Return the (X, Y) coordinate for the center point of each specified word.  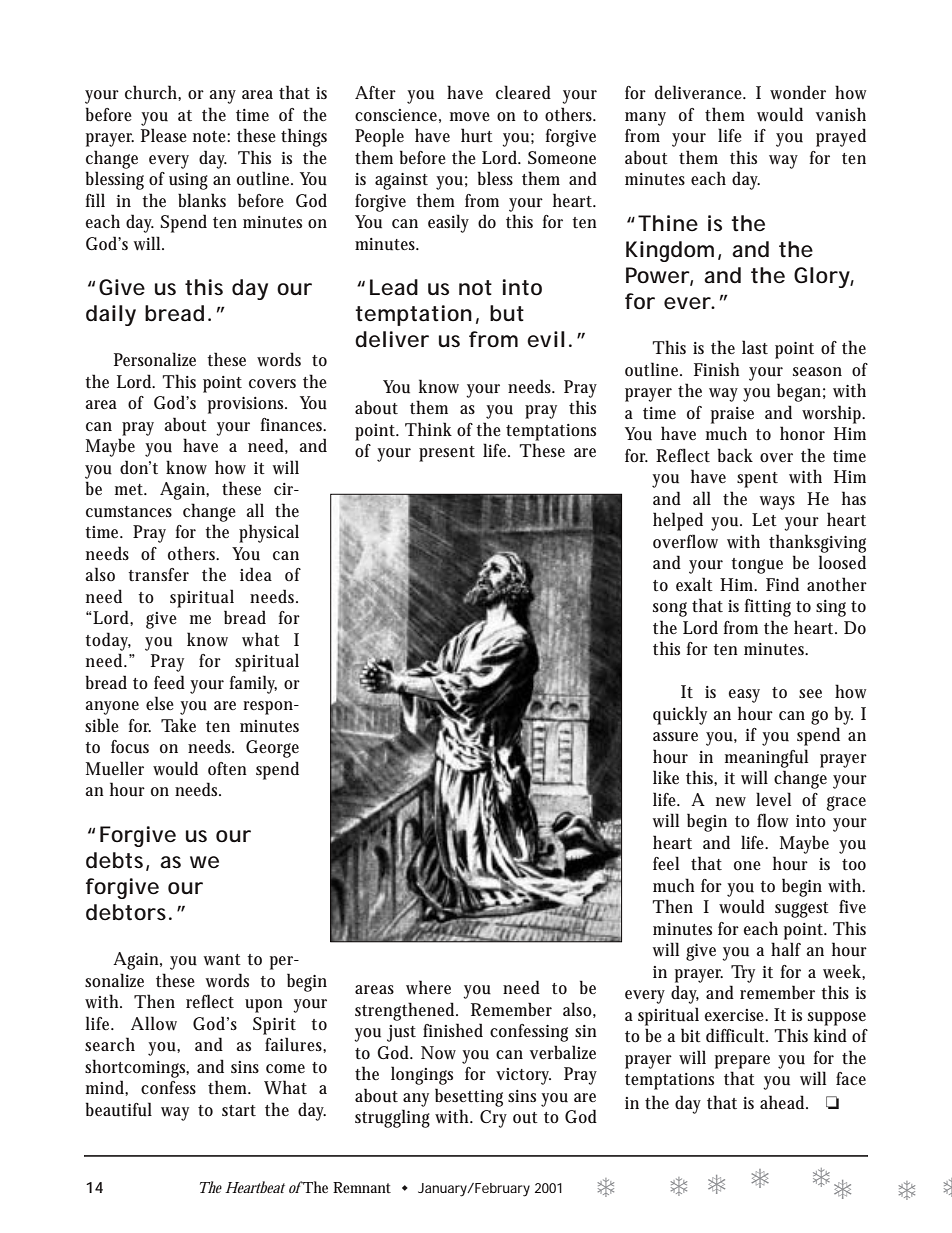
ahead (784, 1102)
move (470, 117)
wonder (798, 92)
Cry (493, 1119)
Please (164, 135)
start (239, 1110)
